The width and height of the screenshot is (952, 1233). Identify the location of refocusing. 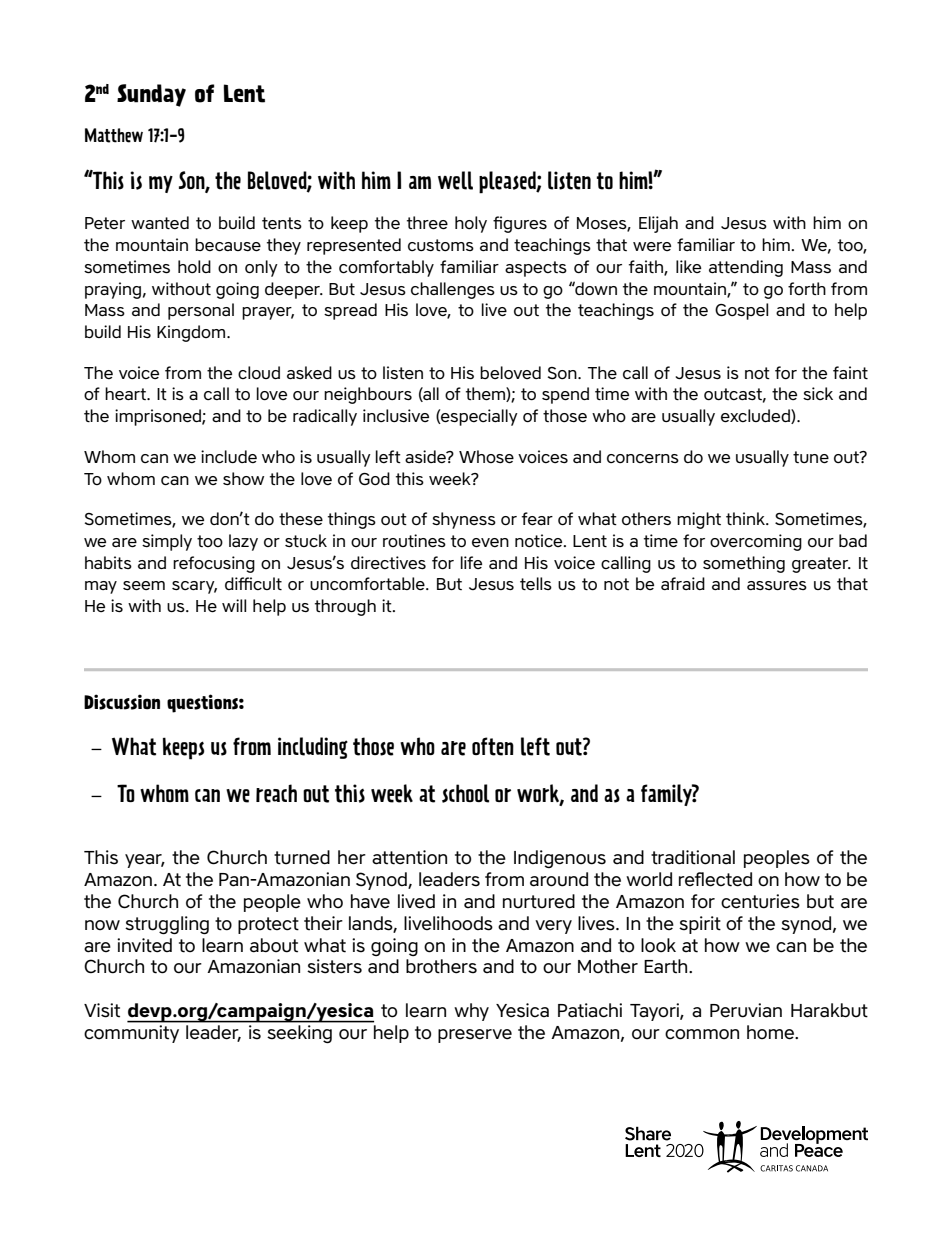
(214, 564).
